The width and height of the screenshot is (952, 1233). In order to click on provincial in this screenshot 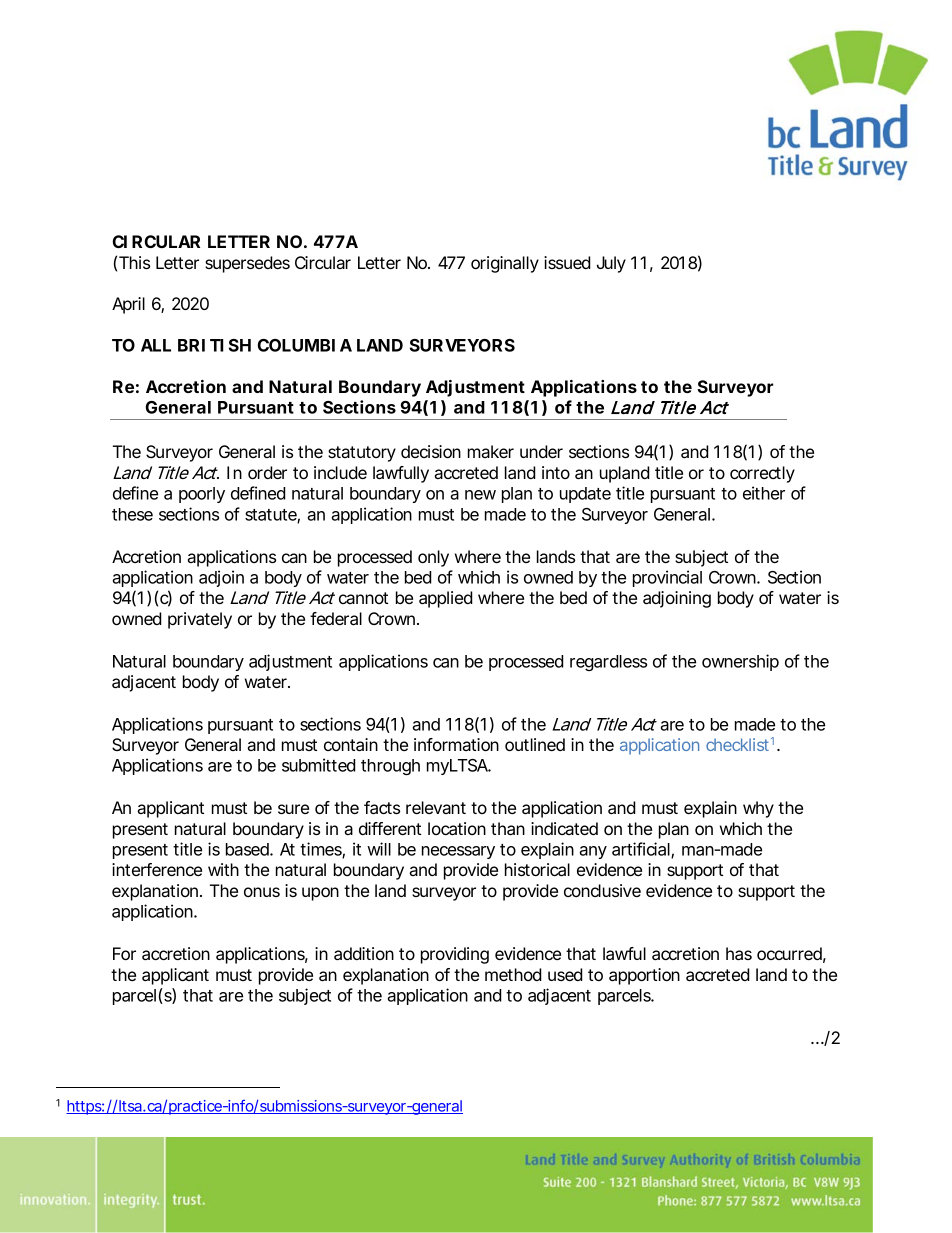, I will do `click(667, 578)`.
